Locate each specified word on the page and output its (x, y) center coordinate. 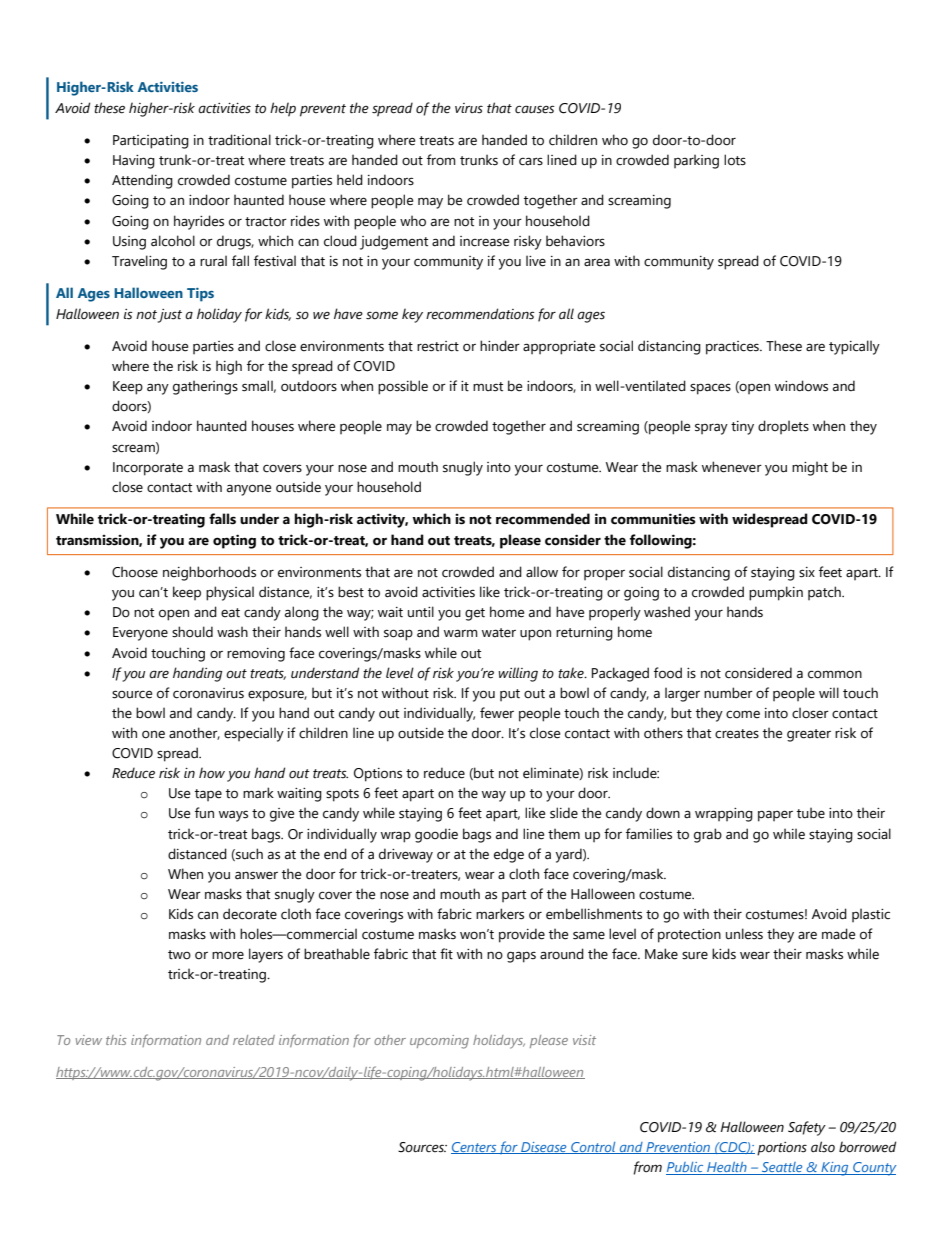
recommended (543, 519)
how (213, 774)
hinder (500, 346)
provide (522, 935)
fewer (497, 713)
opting (234, 541)
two (179, 955)
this (116, 1040)
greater (809, 735)
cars (531, 161)
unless (744, 934)
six (807, 572)
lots (735, 160)
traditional (239, 140)
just (170, 316)
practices (733, 348)
